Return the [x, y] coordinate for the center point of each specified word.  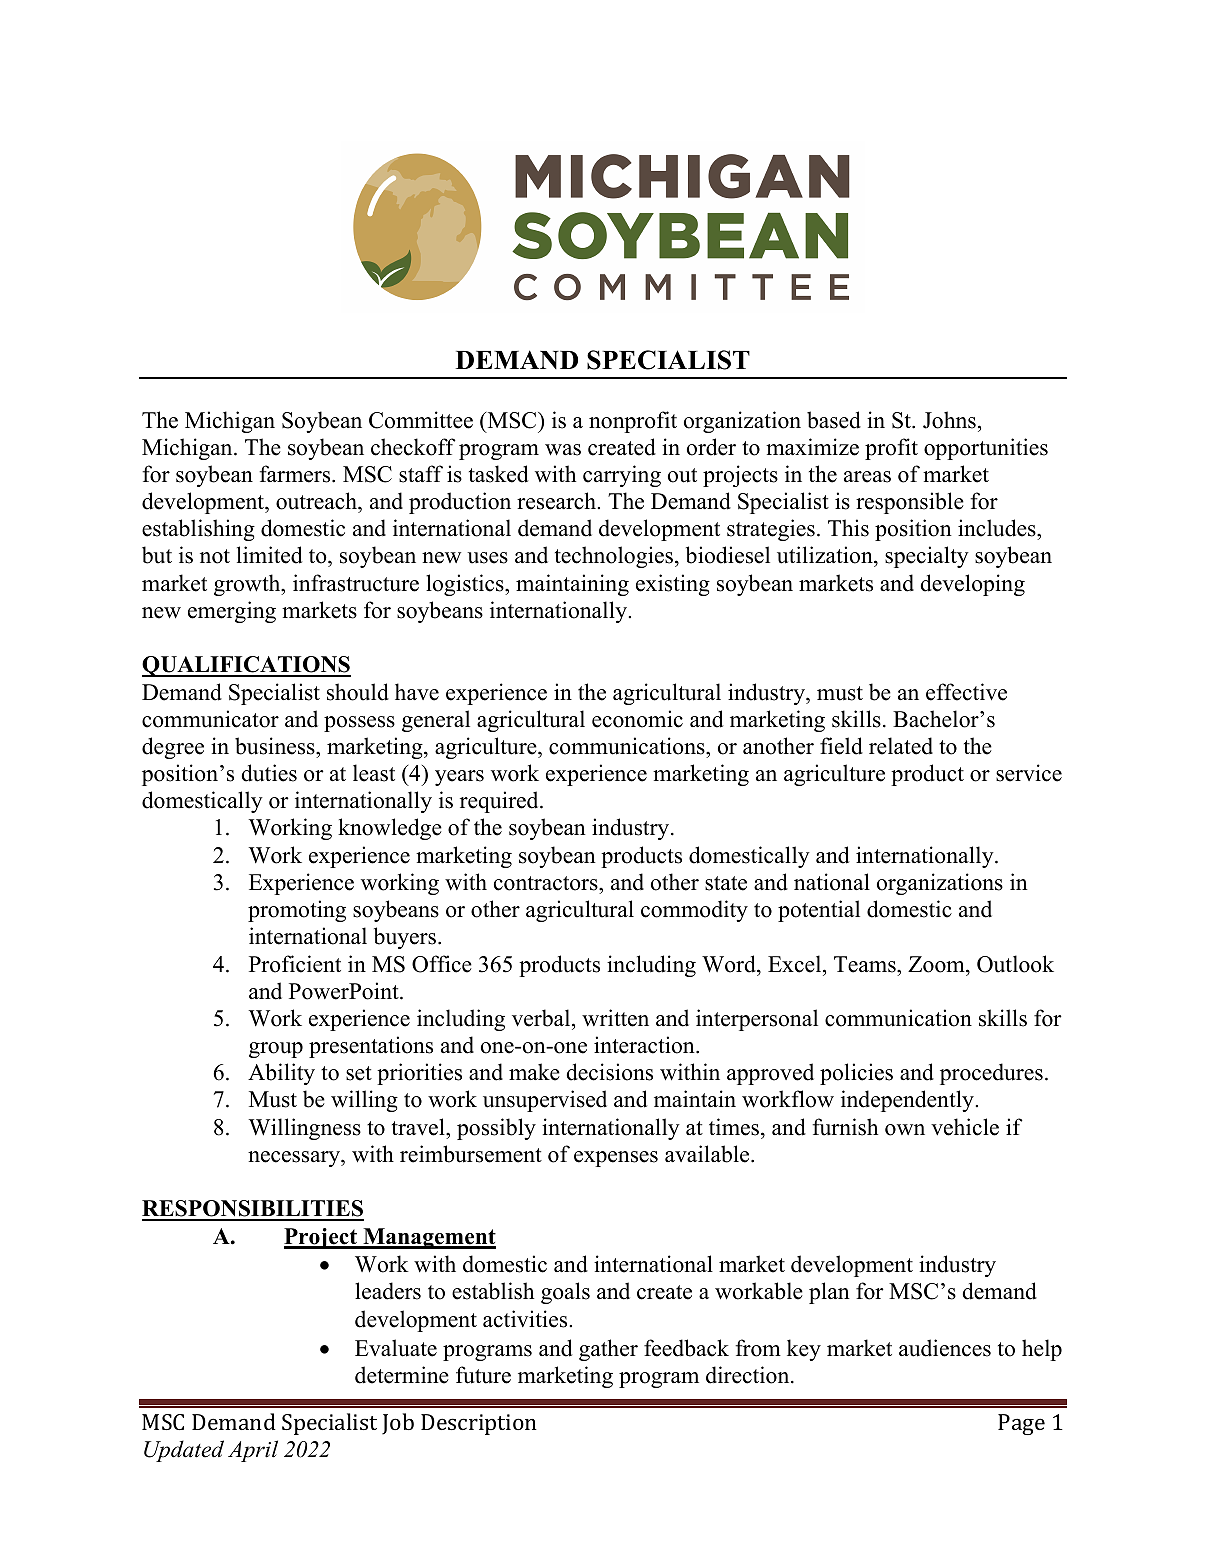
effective [966, 692]
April [253, 1451]
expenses [616, 1159]
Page [1021, 1424]
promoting [297, 911]
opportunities [986, 449]
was [563, 450]
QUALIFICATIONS [246, 666]
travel [419, 1127]
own [905, 1130]
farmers [296, 474]
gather [608, 1350]
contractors [547, 883]
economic [637, 719]
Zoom [937, 964]
